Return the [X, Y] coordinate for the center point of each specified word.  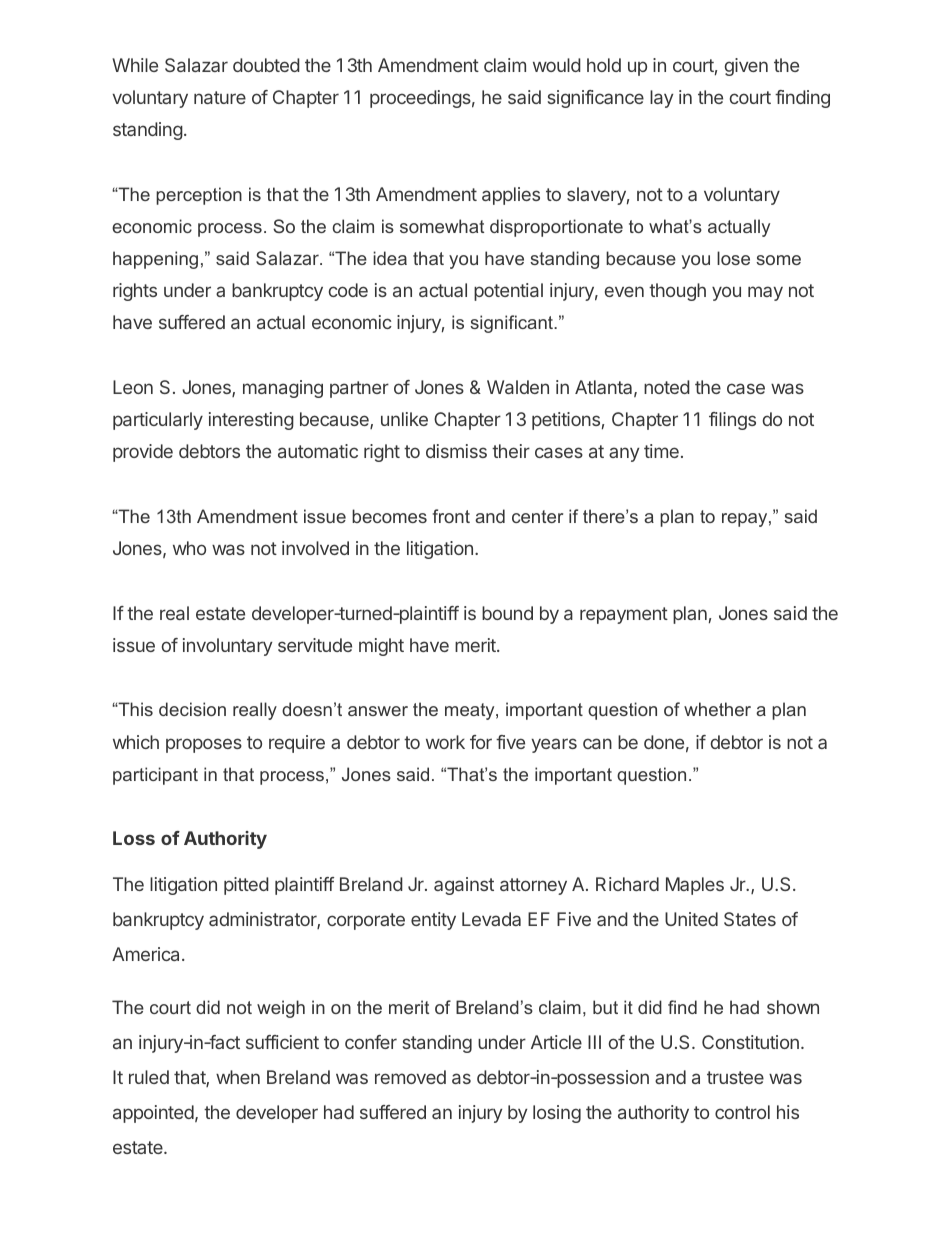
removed [410, 1077]
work [445, 742]
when [238, 1077]
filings [732, 421]
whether [717, 709]
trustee [735, 1077]
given [746, 67]
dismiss [456, 451]
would [557, 65]
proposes [204, 745]
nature [220, 97]
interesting [251, 421]
